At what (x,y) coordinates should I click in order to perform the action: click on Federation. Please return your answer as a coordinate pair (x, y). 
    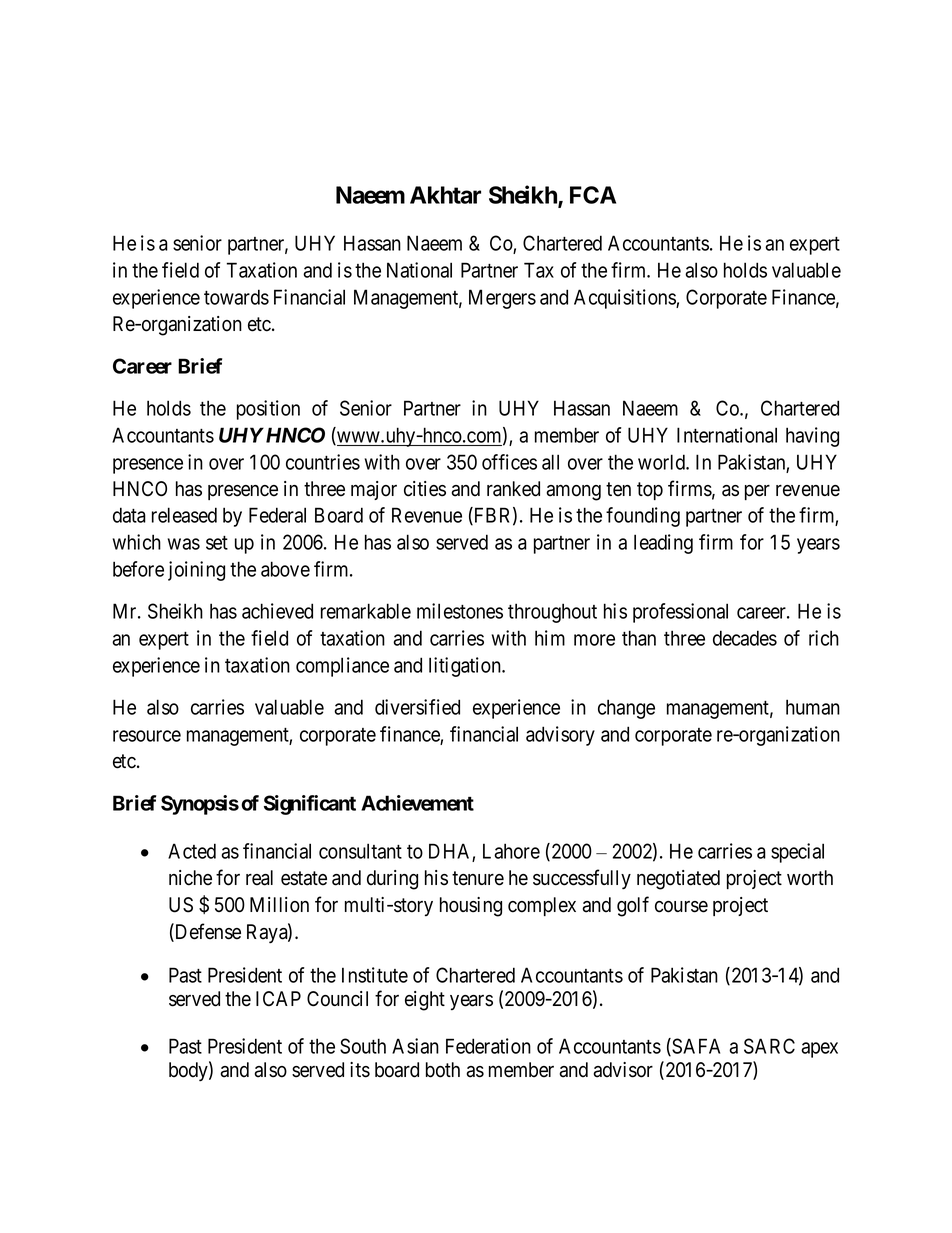
    Looking at the image, I should click on (488, 1046).
